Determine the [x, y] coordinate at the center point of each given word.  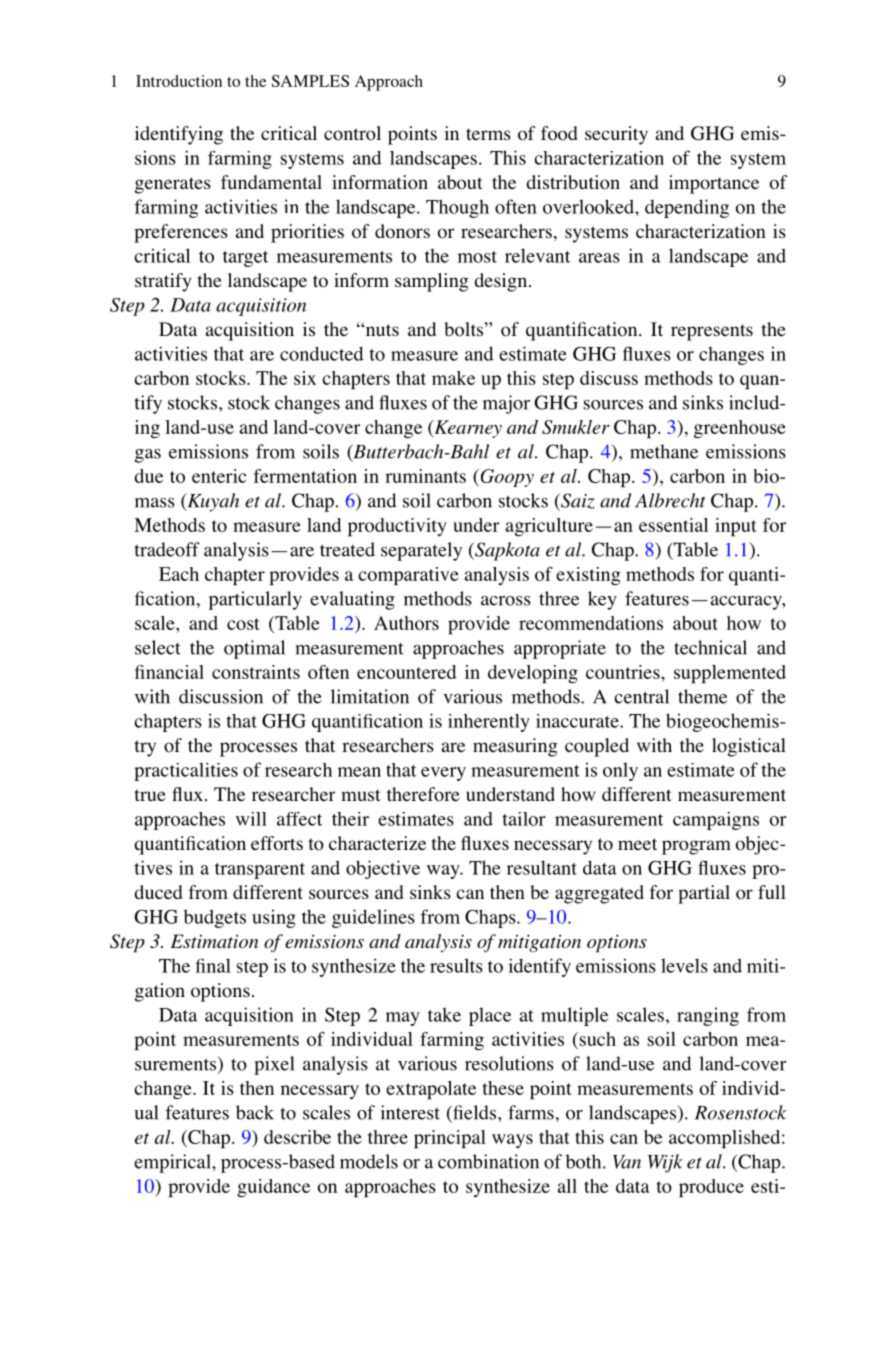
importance [714, 184]
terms [488, 134]
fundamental [271, 182]
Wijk [665, 1163]
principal [450, 1139]
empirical [173, 1163]
